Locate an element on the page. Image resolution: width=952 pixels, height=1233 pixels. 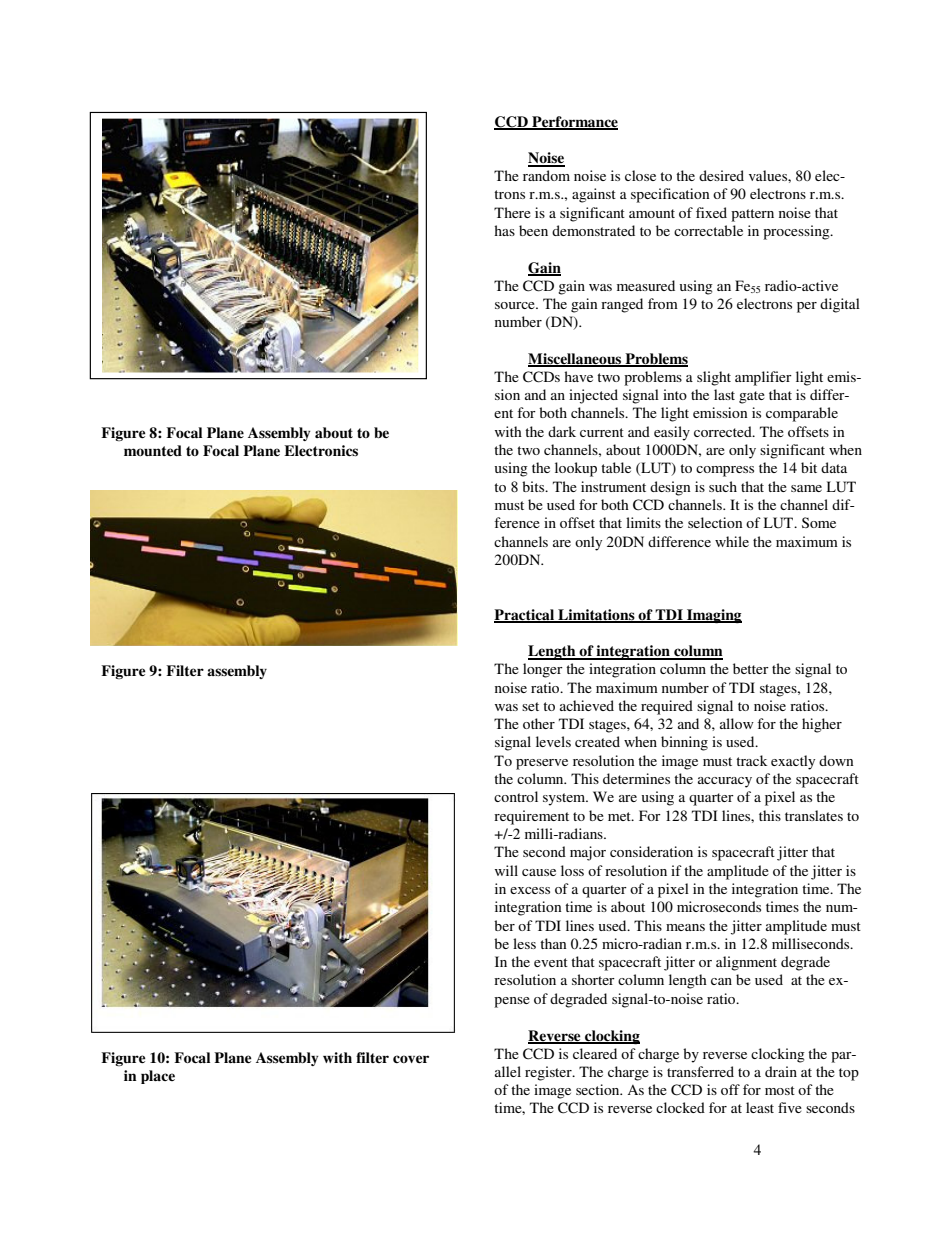
There is located at coordinates (512, 212).
